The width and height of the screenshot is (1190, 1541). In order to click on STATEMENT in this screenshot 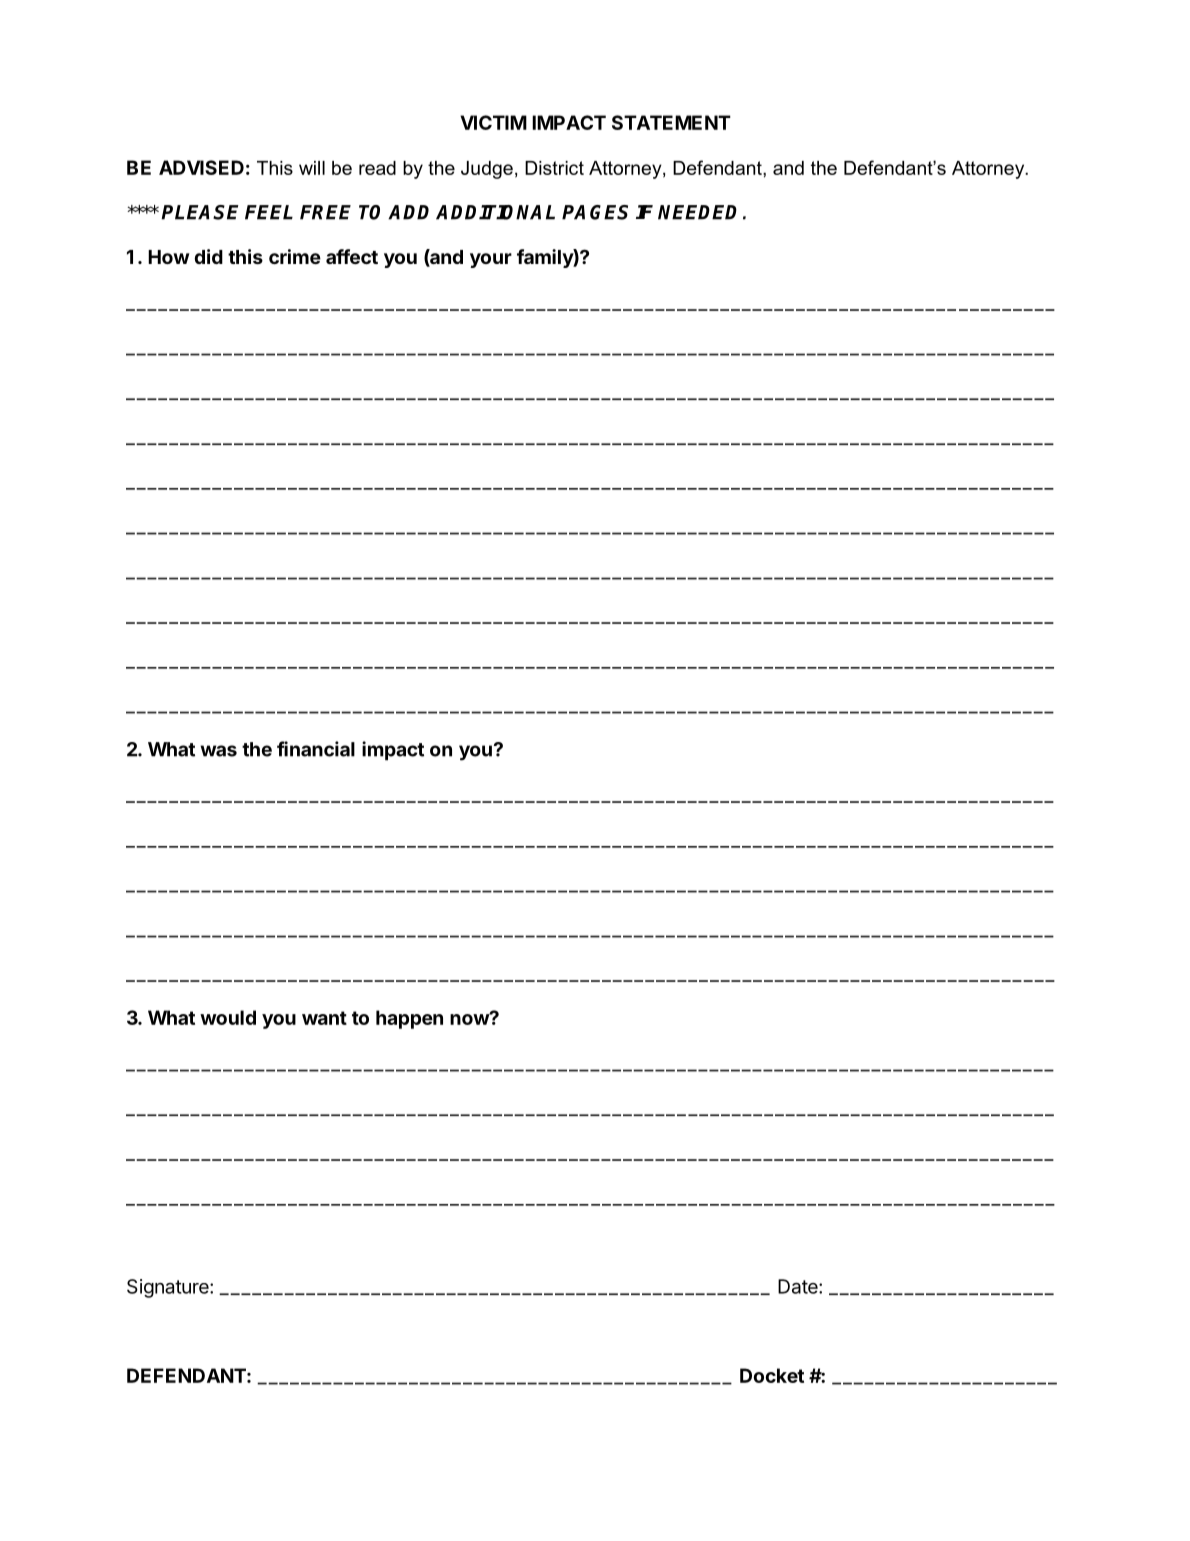, I will do `click(671, 122)`.
